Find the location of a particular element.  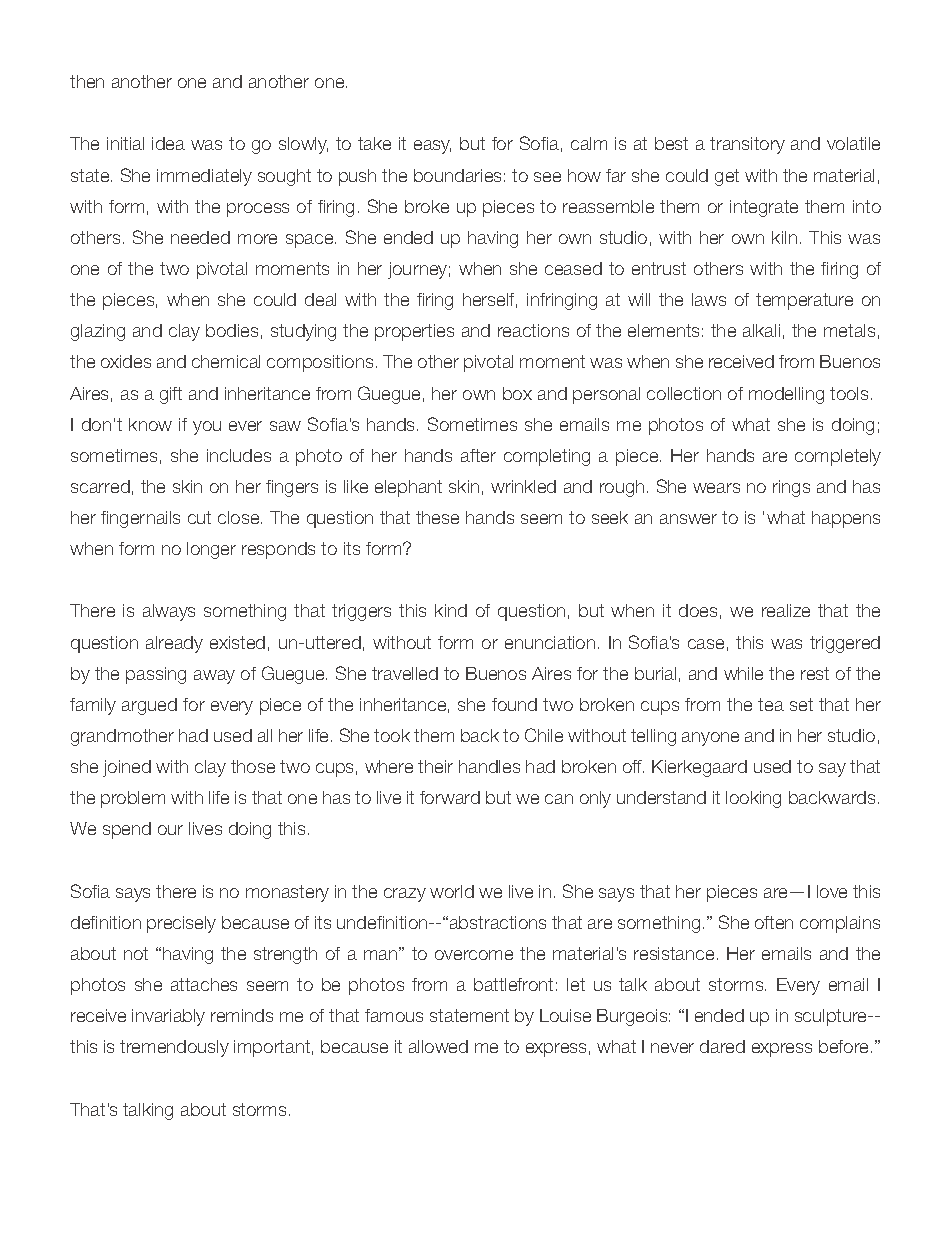

argued is located at coordinates (149, 706).
